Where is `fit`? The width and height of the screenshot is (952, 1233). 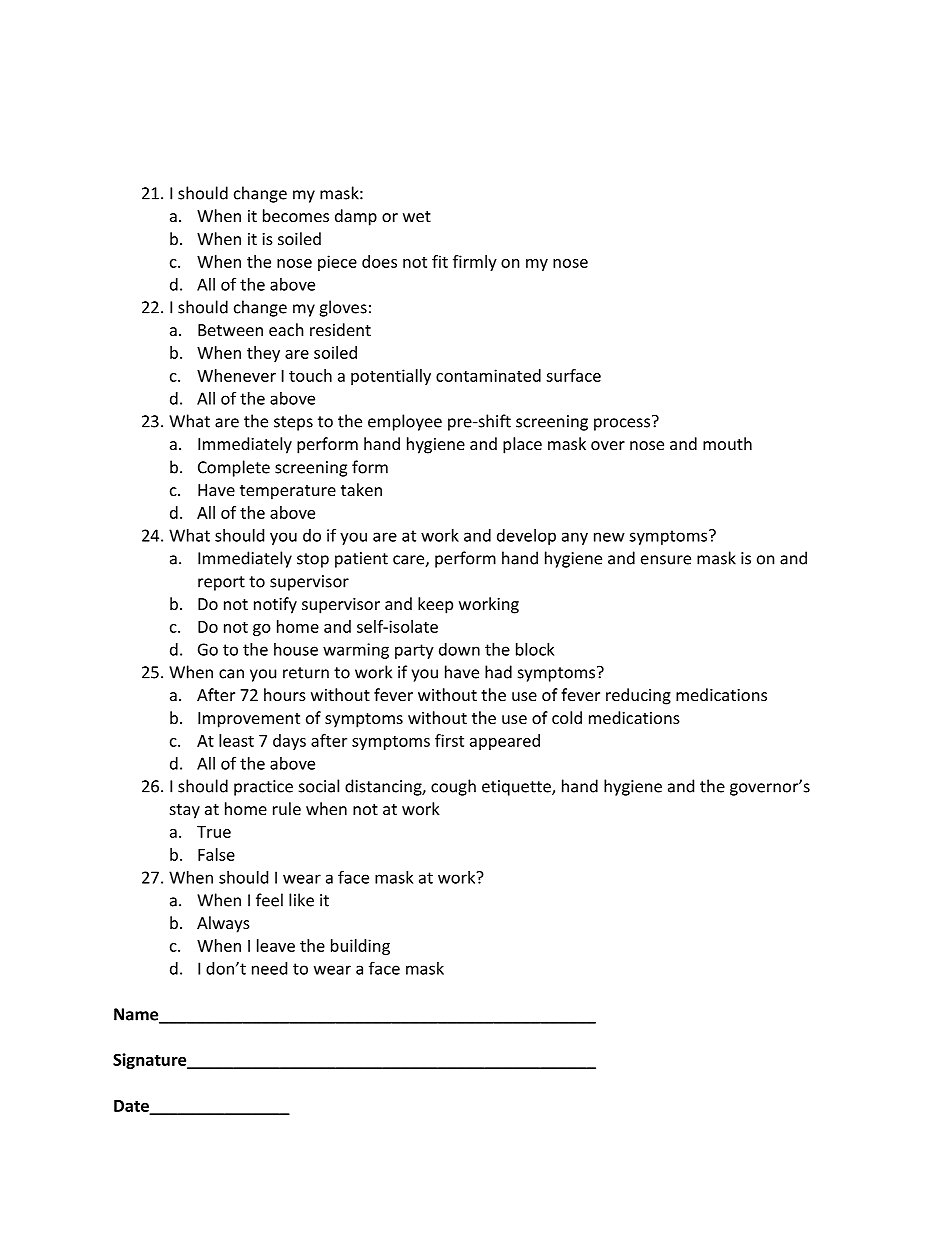 fit is located at coordinates (440, 261).
